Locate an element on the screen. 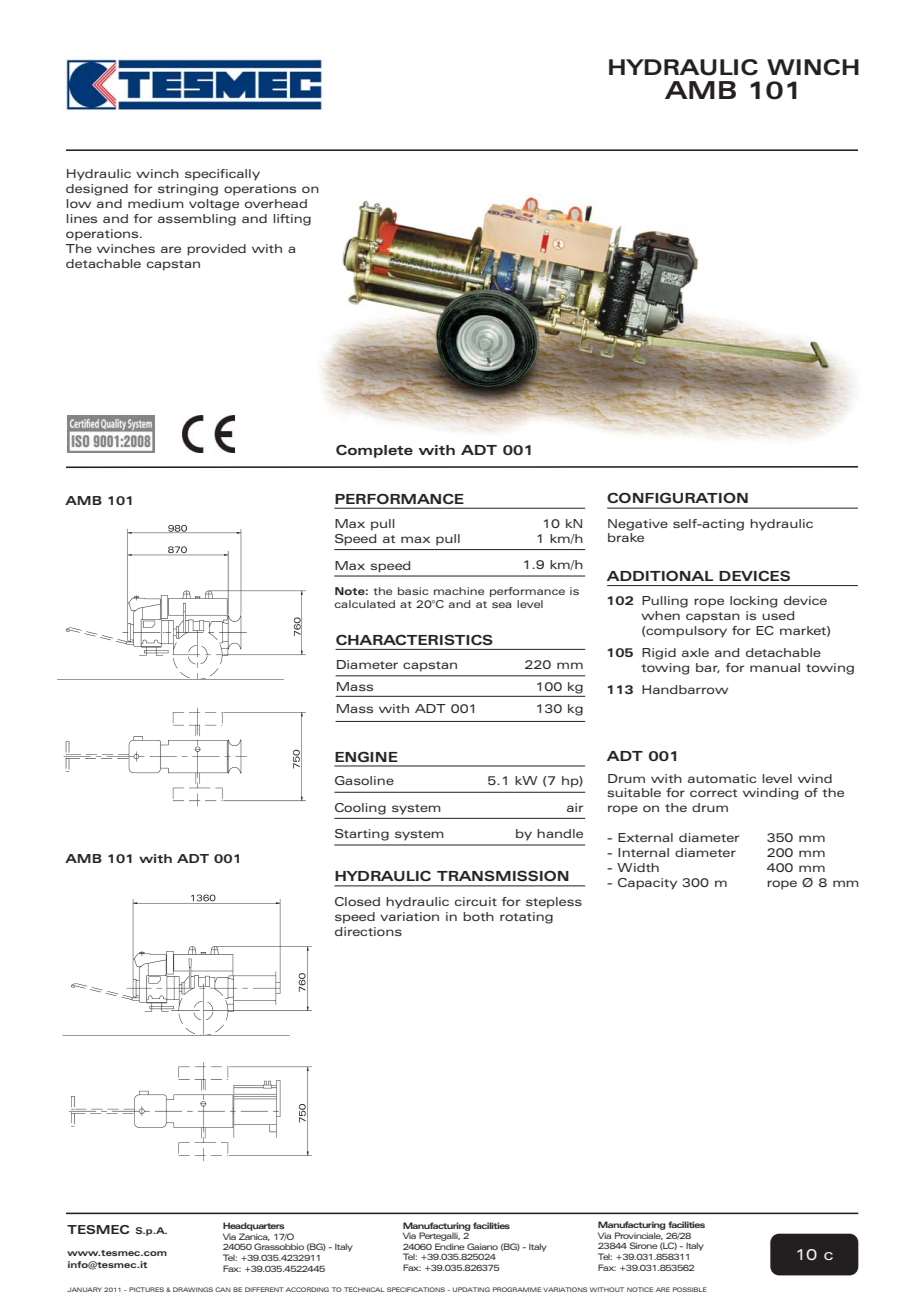  basic is located at coordinates (413, 591).
